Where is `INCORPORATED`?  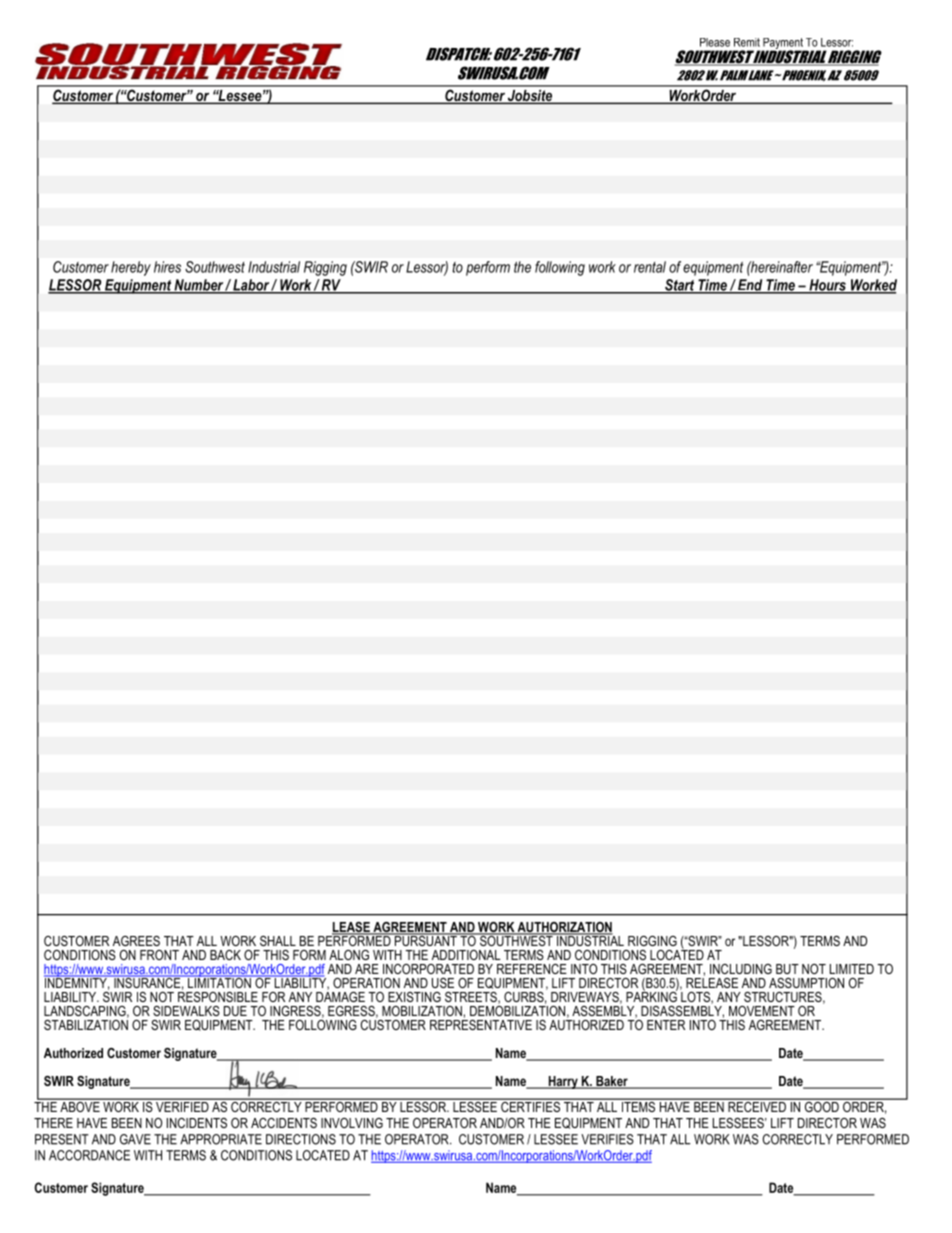 INCORPORATED is located at coordinates (428, 969).
